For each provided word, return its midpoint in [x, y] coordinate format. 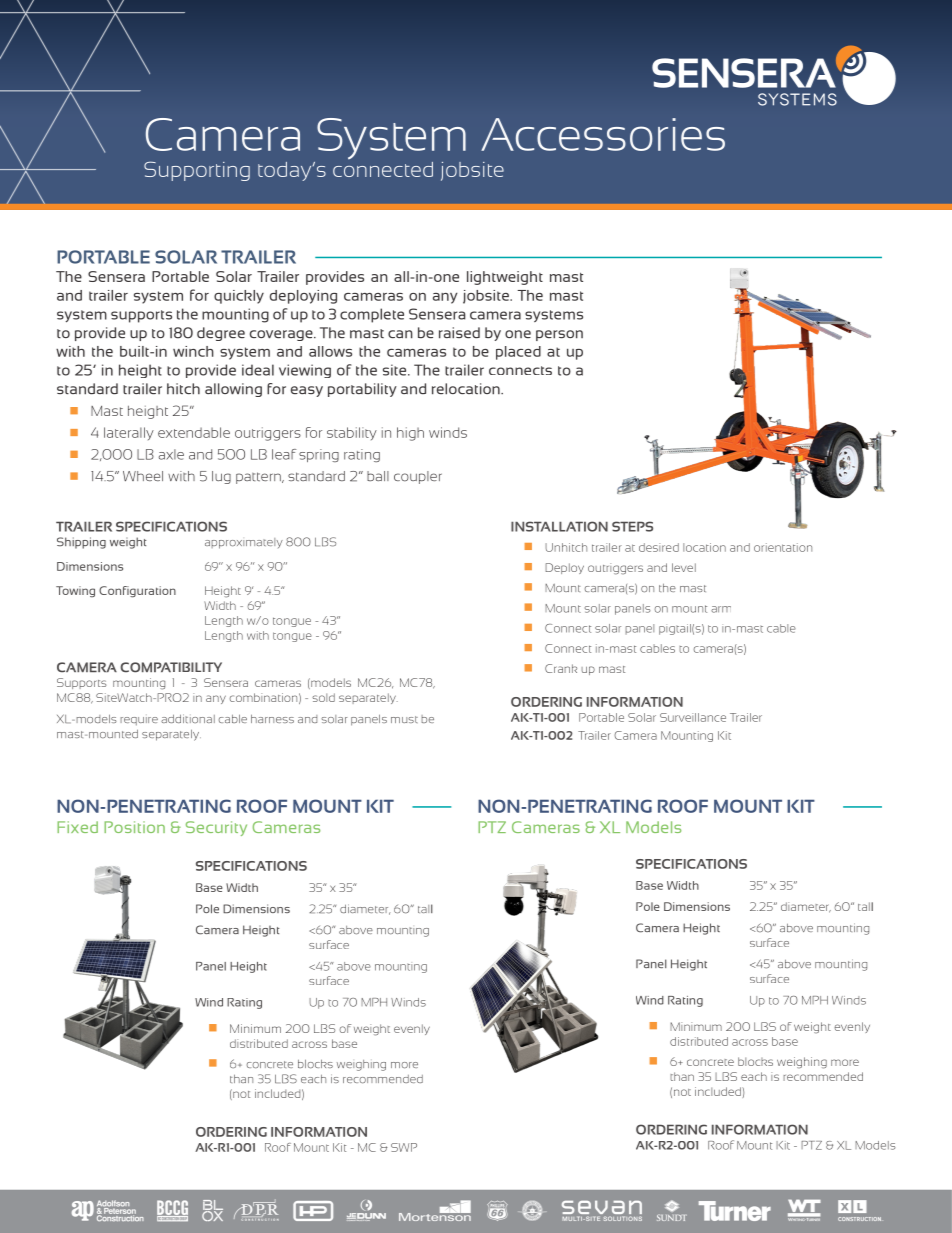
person [559, 335]
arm [721, 609]
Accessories [603, 134]
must [404, 719]
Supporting [197, 171]
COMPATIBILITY [171, 667]
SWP [404, 1147]
